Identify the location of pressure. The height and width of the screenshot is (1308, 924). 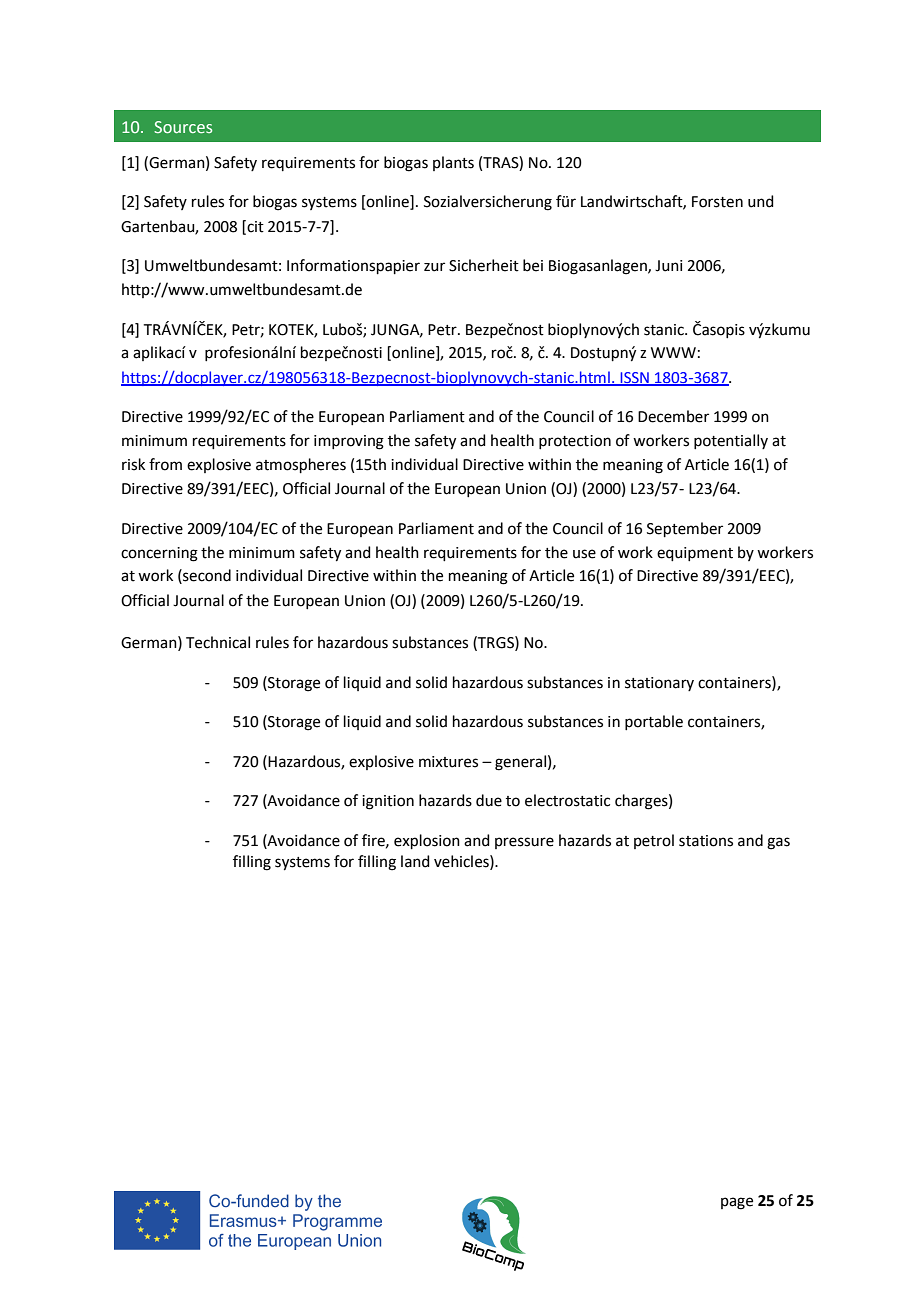
(524, 843).
